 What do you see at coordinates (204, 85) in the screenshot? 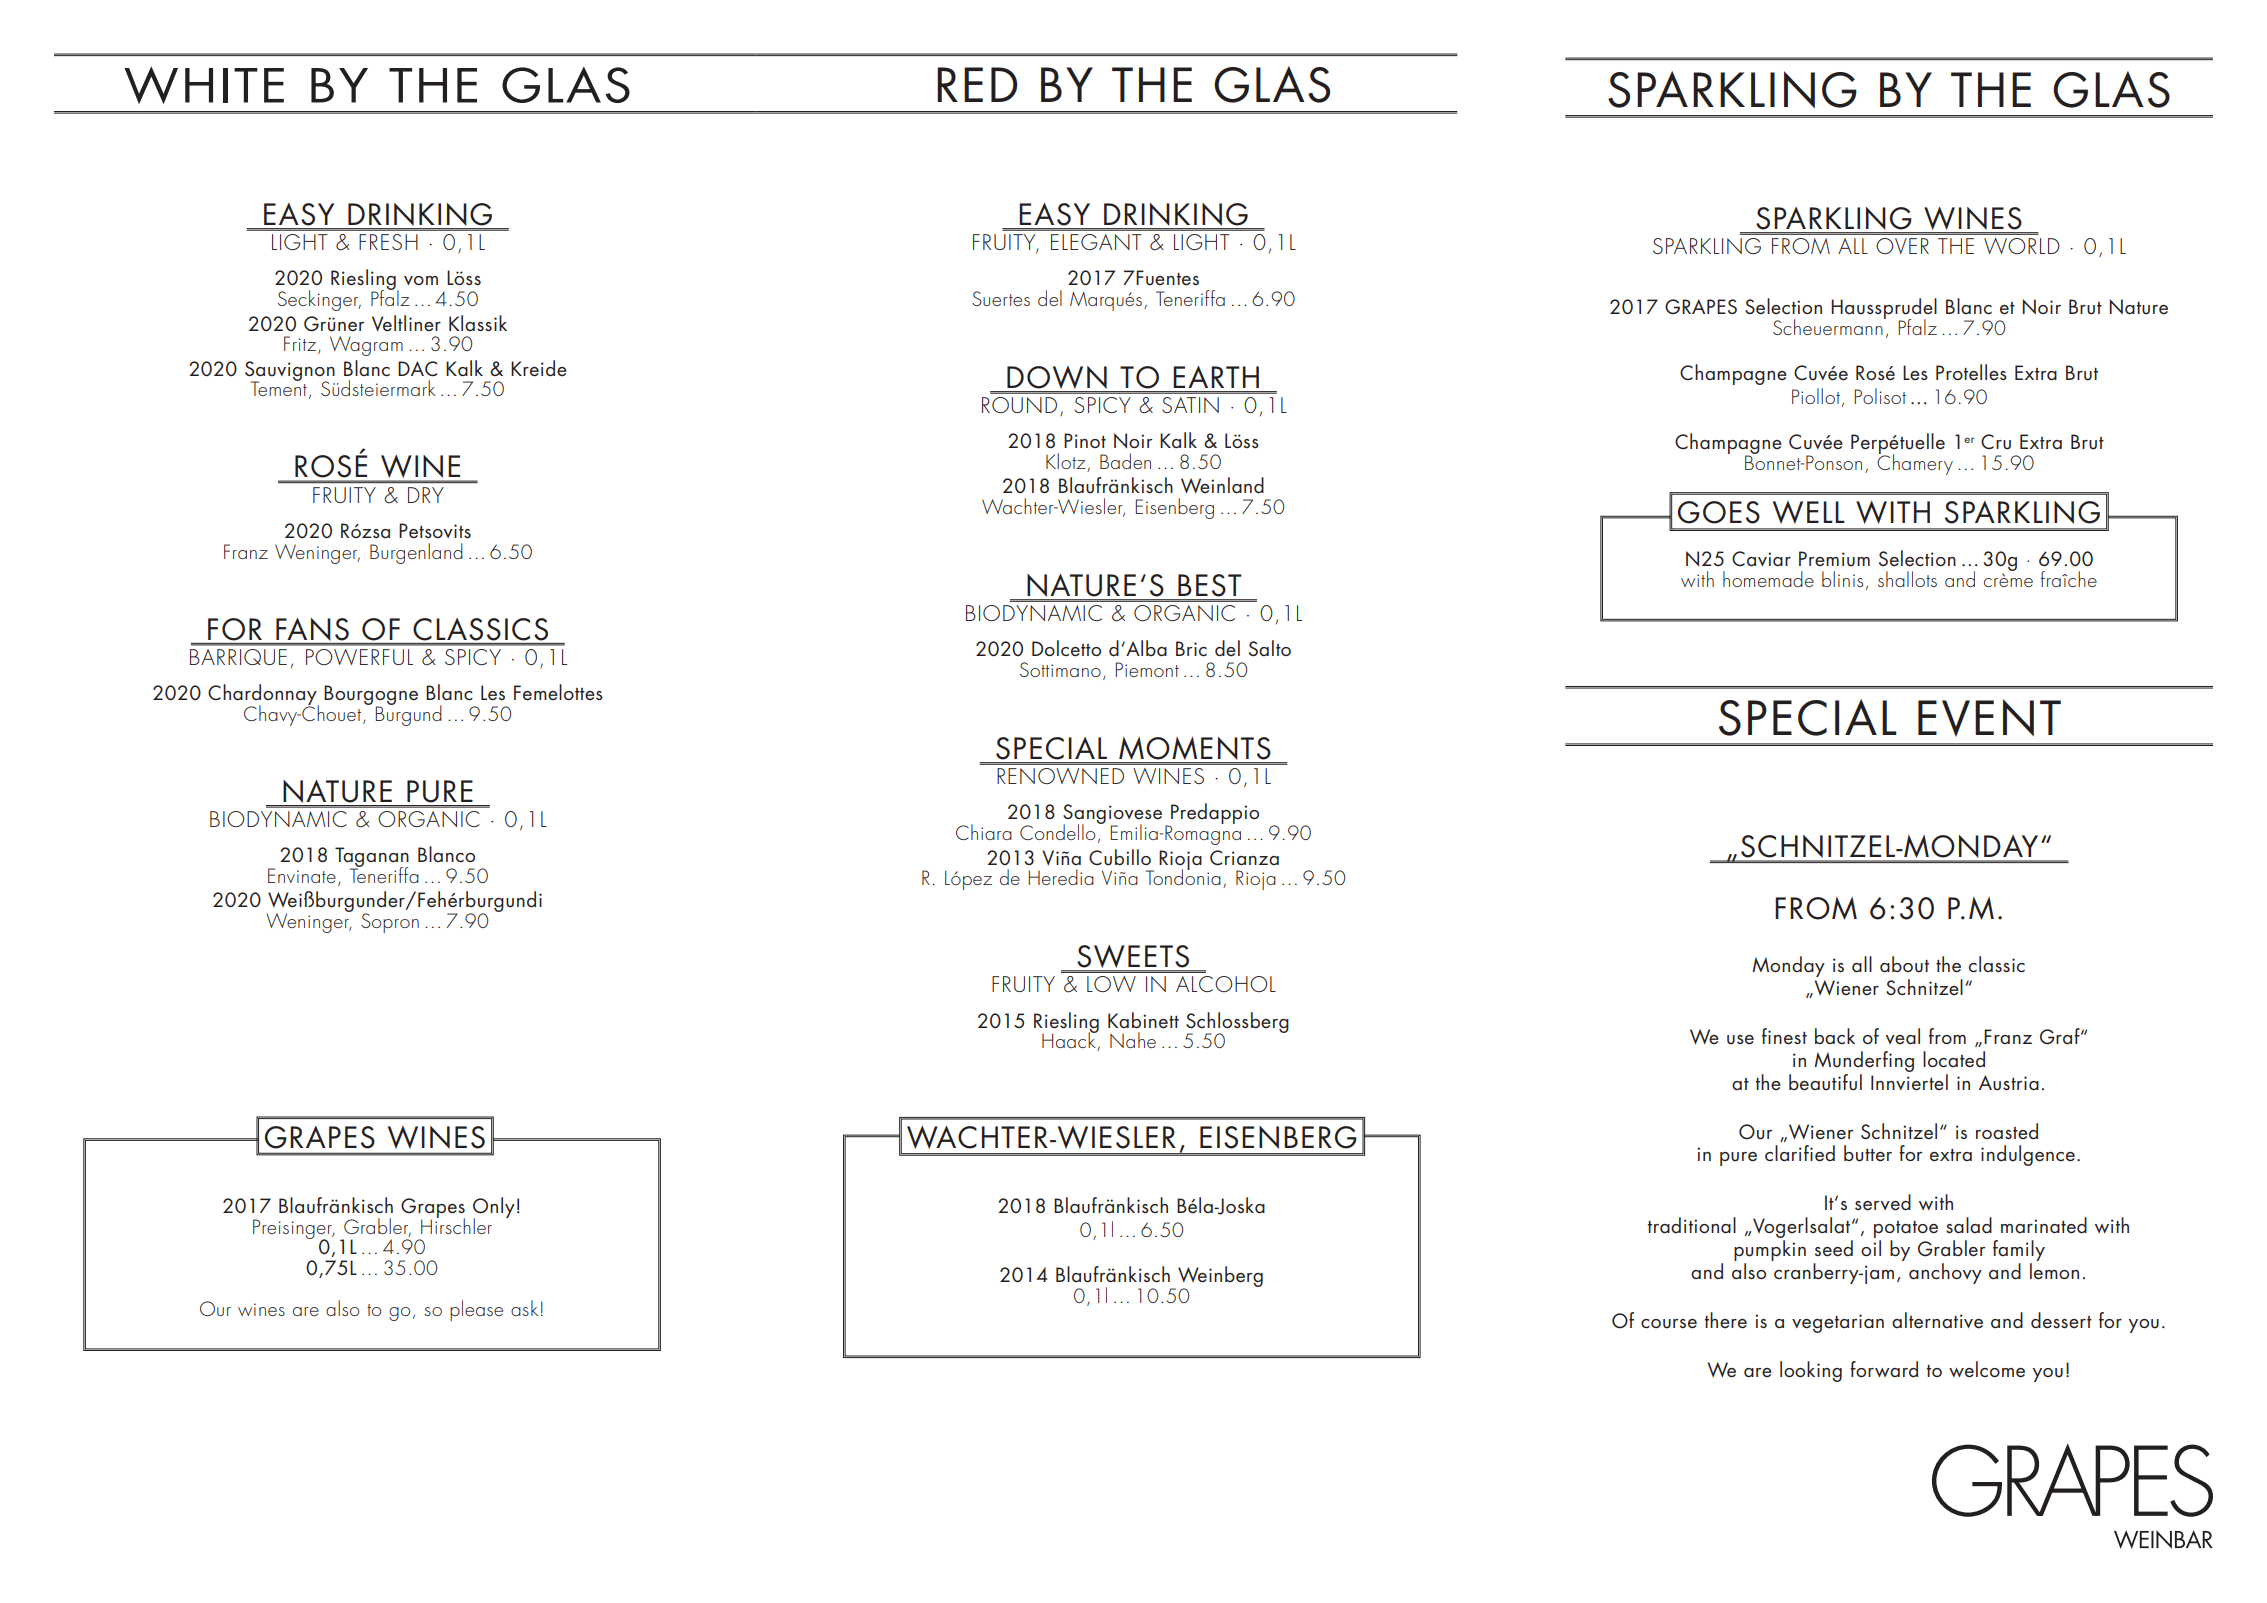
I see `WHITE` at bounding box center [204, 85].
